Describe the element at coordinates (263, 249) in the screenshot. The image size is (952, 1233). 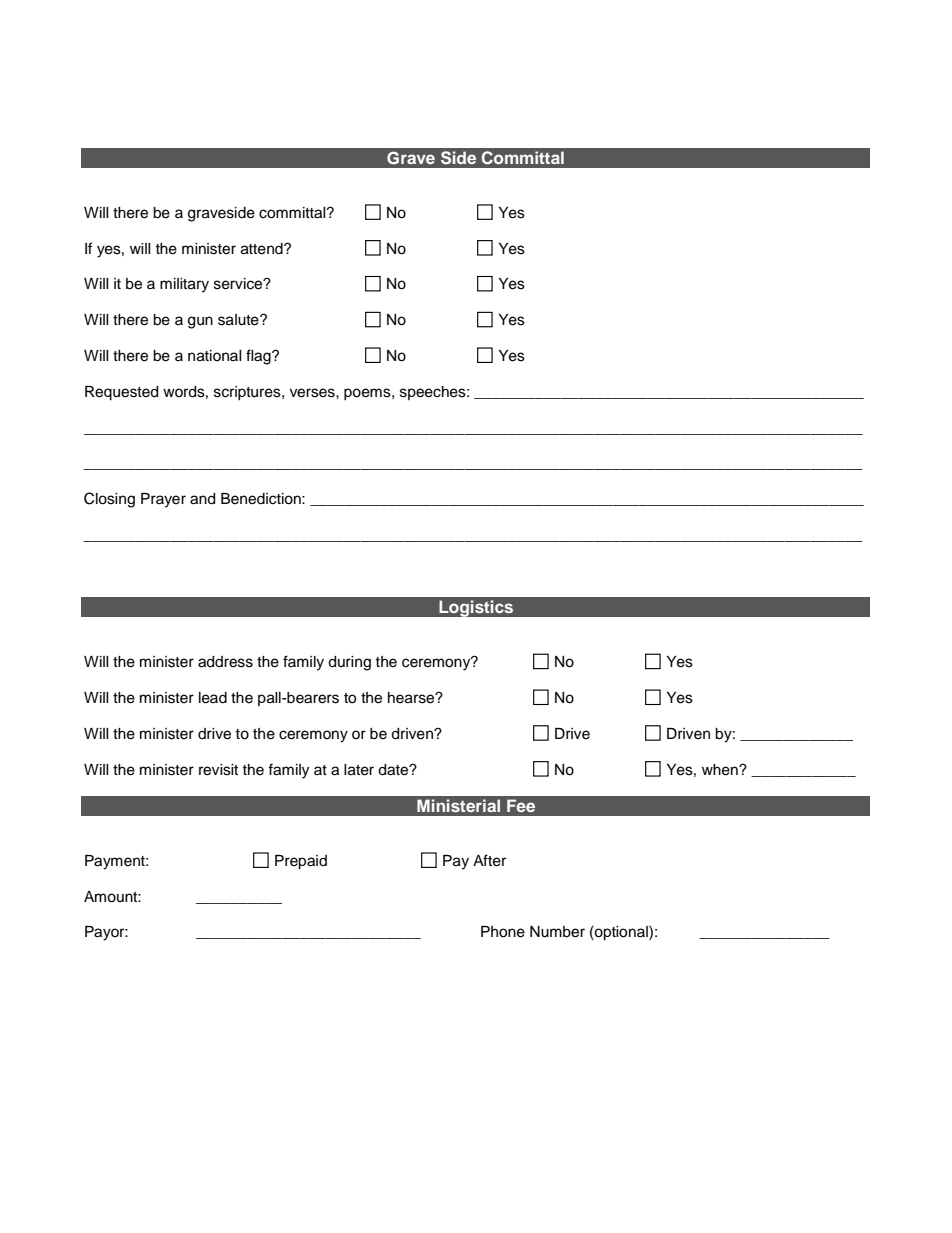
I see `attend` at that location.
